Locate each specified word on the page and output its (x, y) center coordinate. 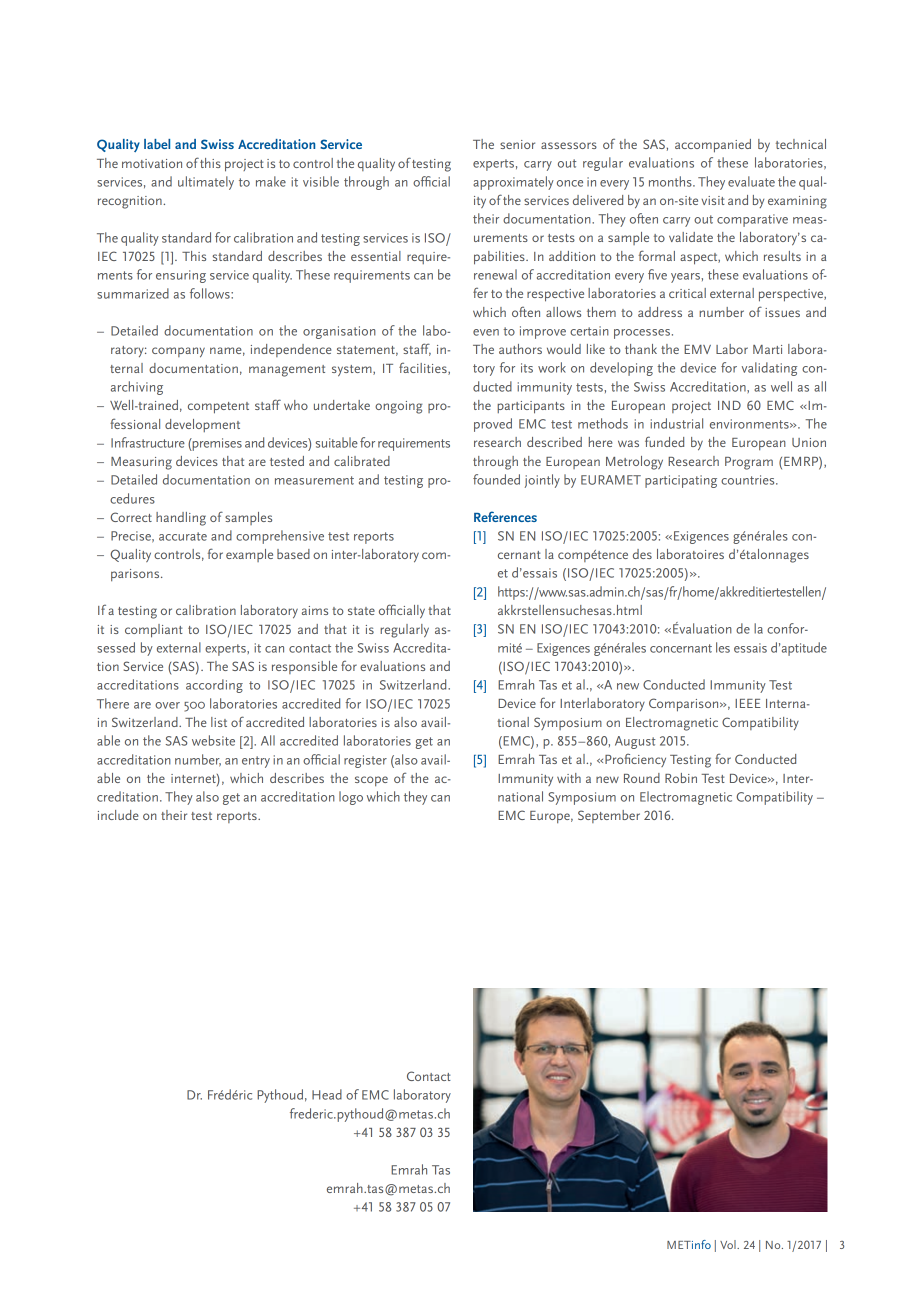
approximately (513, 183)
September (609, 816)
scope (371, 781)
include (118, 815)
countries (749, 480)
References (505, 516)
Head (327, 1094)
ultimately (206, 183)
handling (181, 519)
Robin (681, 778)
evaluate (751, 181)
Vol (729, 1244)
